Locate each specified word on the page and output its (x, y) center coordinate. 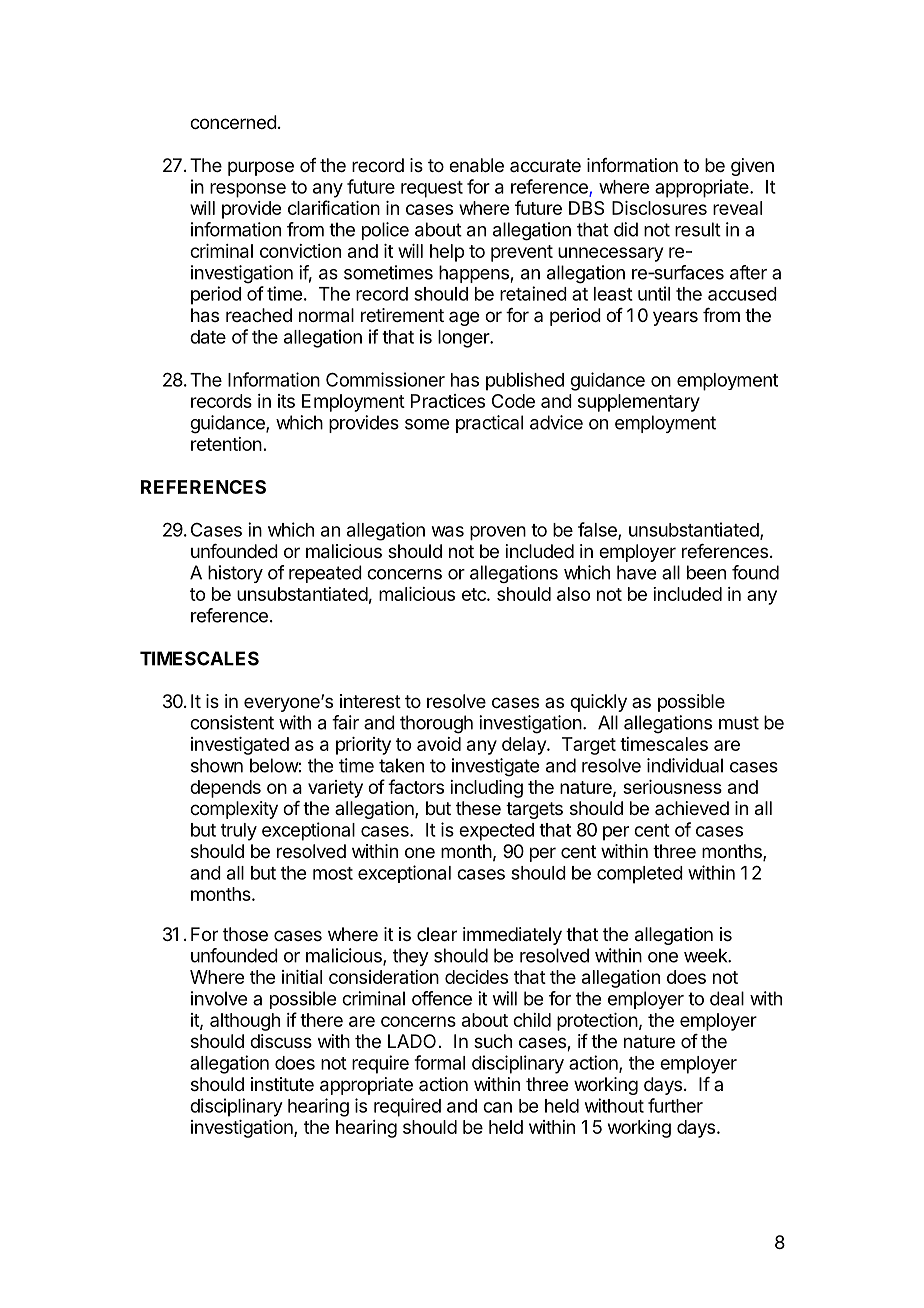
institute (282, 1084)
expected (496, 832)
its (286, 401)
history (235, 574)
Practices (448, 401)
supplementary (639, 403)
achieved (692, 808)
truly (239, 832)
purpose (261, 168)
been (706, 572)
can (497, 1107)
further (675, 1105)
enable (476, 165)
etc (475, 594)
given (752, 167)
